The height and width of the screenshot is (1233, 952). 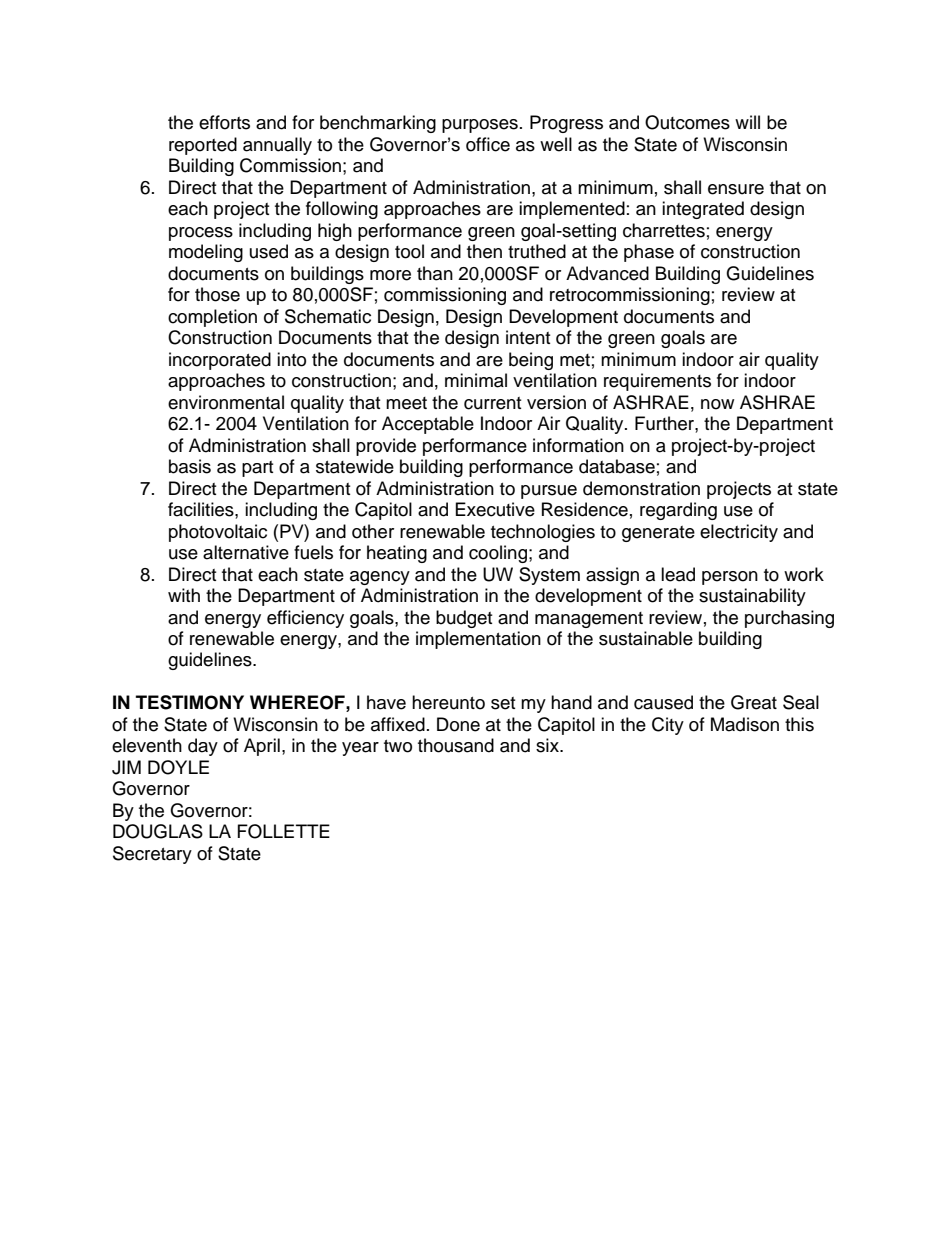 What do you see at coordinates (158, 831) in the screenshot?
I see `DOUGLAS` at bounding box center [158, 831].
